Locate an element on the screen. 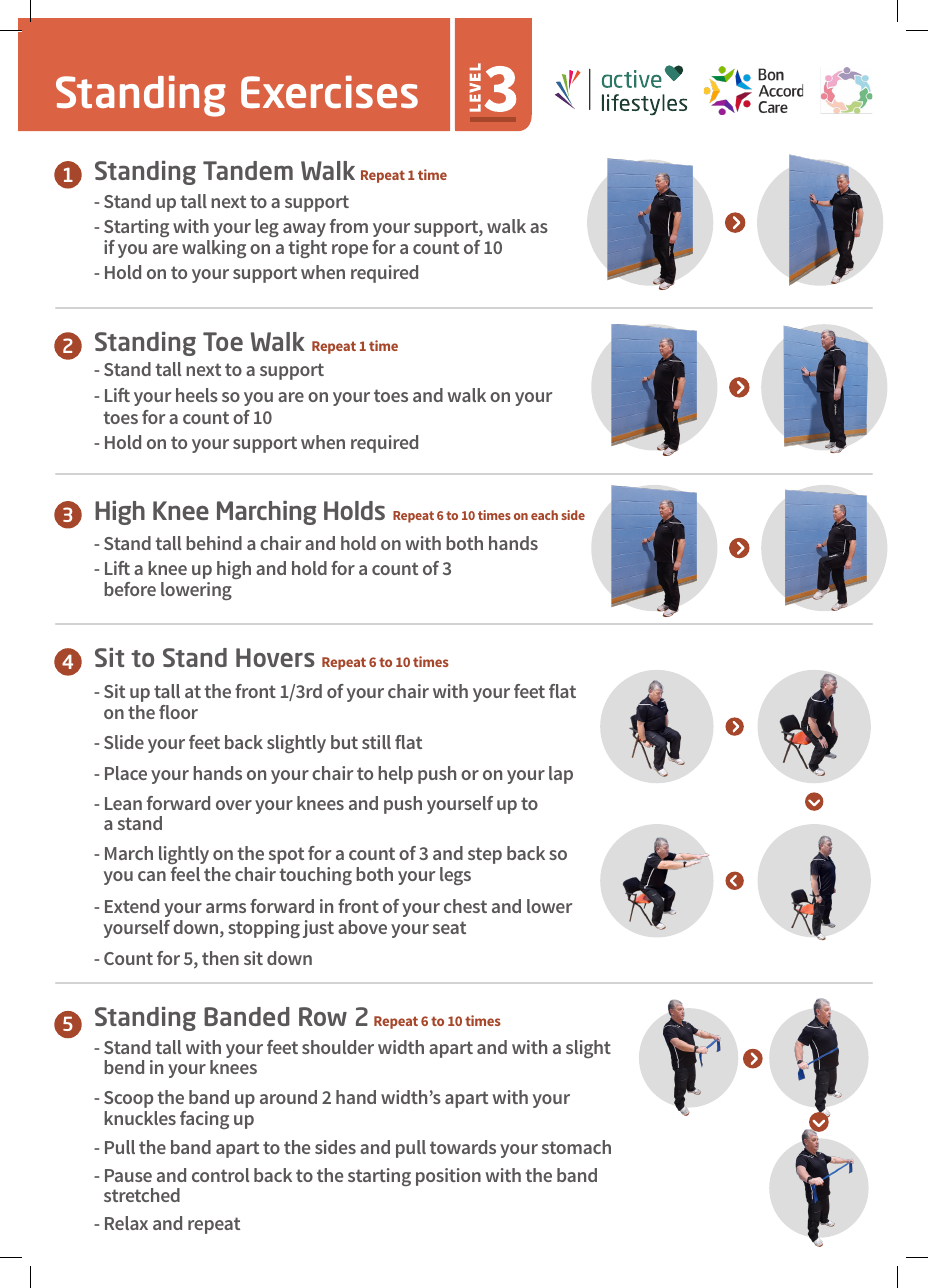  floor is located at coordinates (178, 712).
